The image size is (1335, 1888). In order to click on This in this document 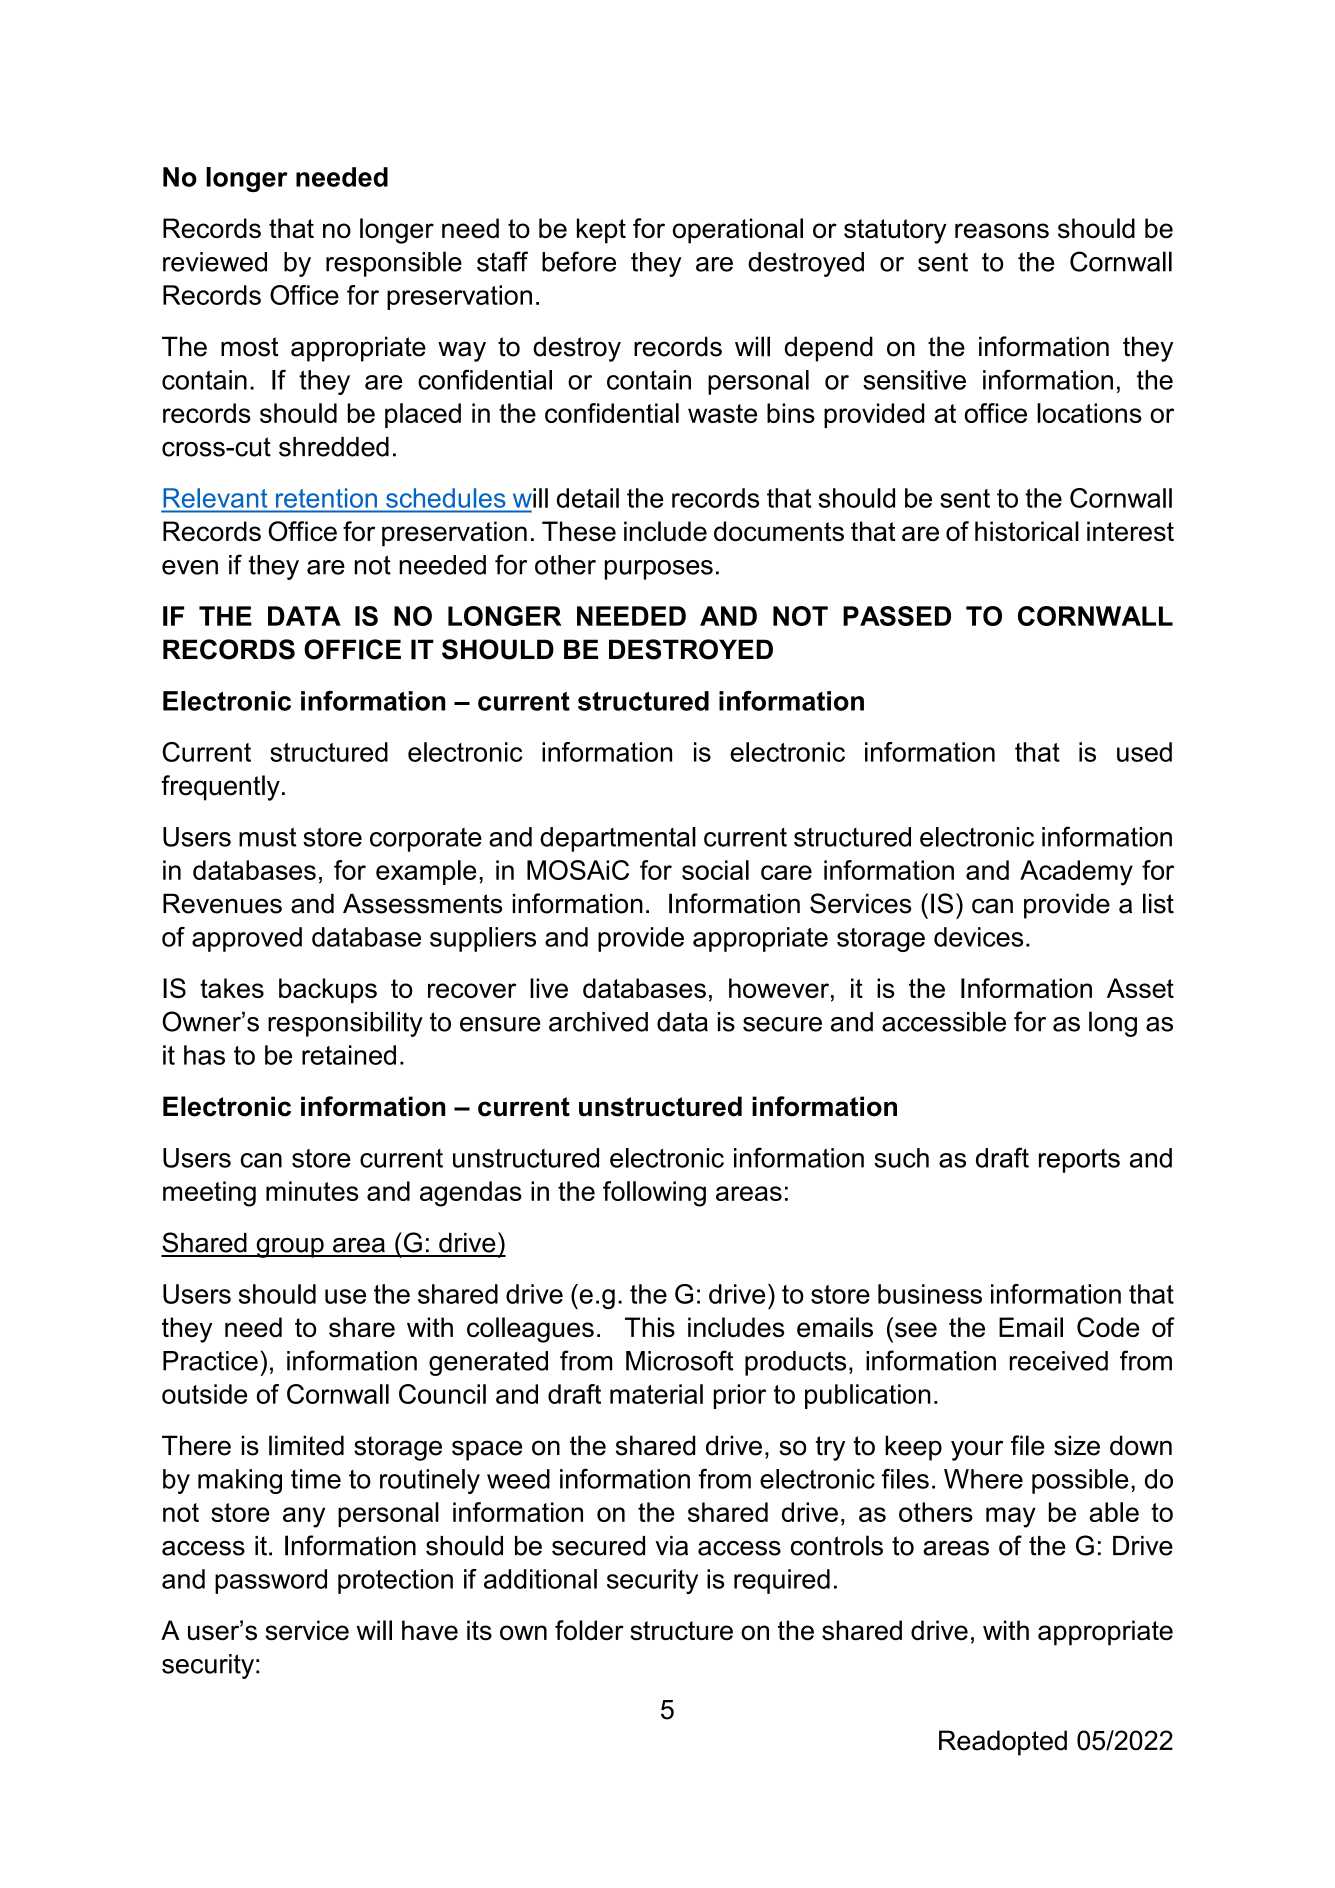, I will do `click(650, 1327)`.
